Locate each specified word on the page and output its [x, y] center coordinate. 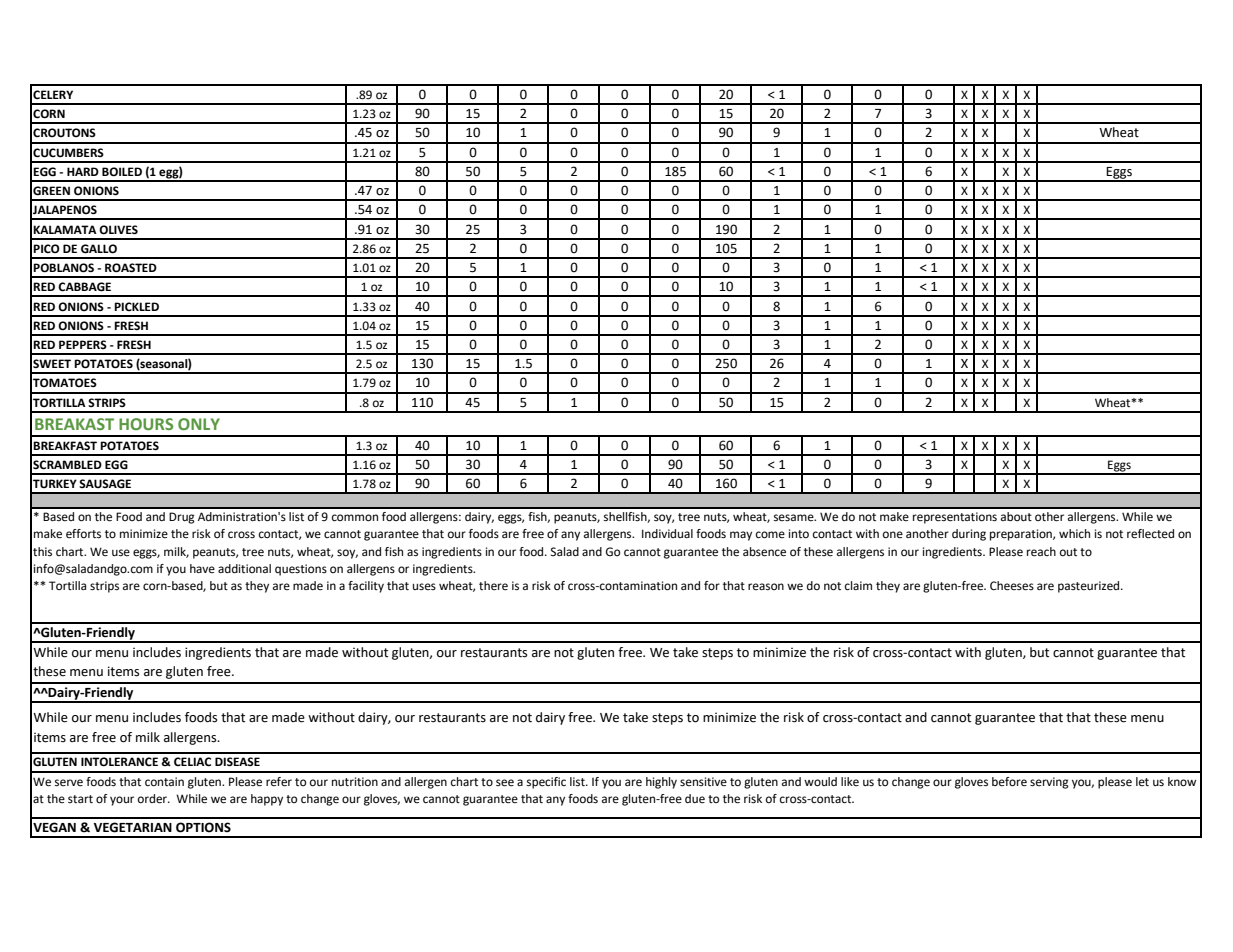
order [153, 799]
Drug [182, 518]
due [695, 799]
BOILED [122, 172]
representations [955, 518]
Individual [667, 533]
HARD [83, 171]
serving [1049, 783]
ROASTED [131, 268]
